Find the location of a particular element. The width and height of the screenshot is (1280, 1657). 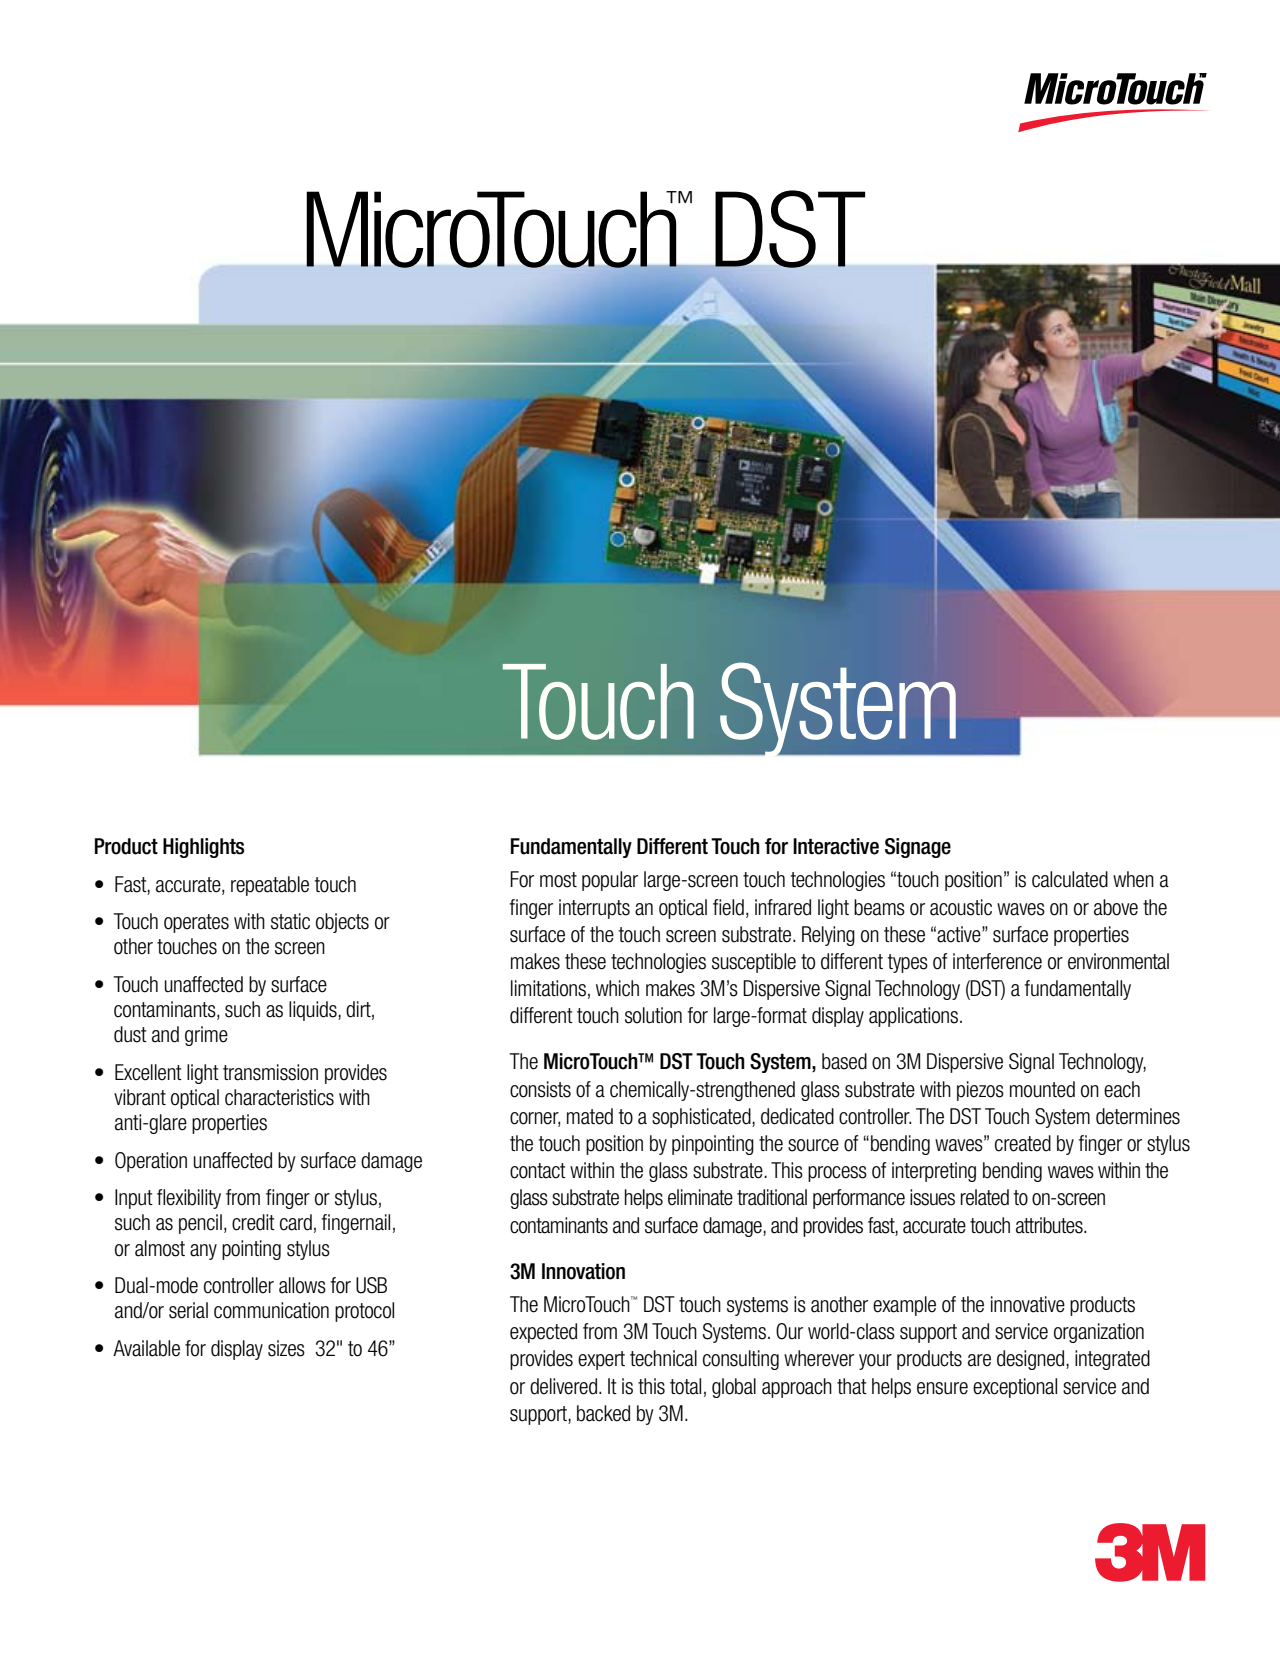

sizes is located at coordinates (286, 1348).
